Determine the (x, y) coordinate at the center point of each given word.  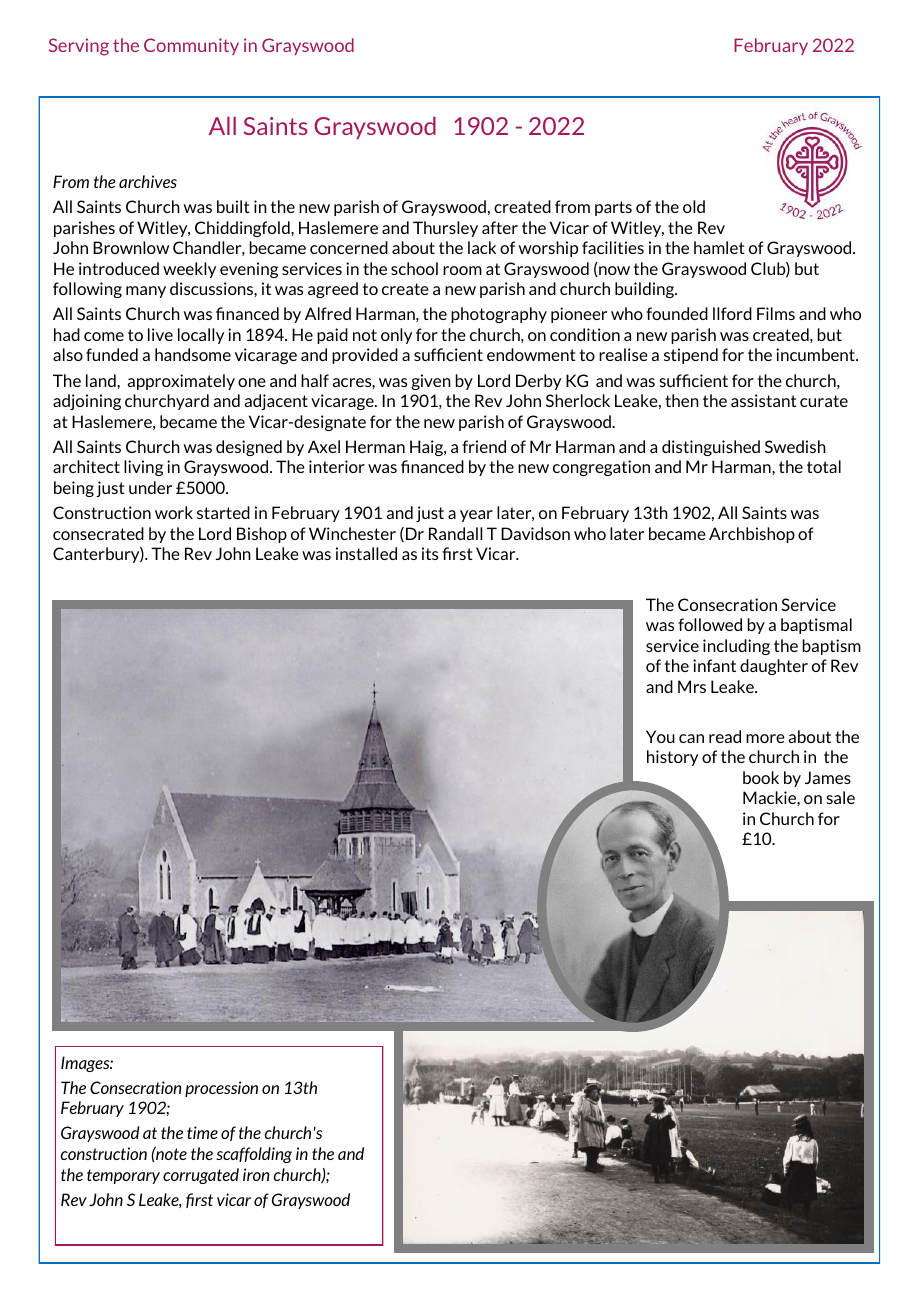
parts (613, 208)
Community (191, 46)
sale (841, 797)
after (500, 227)
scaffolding (254, 1155)
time (202, 1132)
